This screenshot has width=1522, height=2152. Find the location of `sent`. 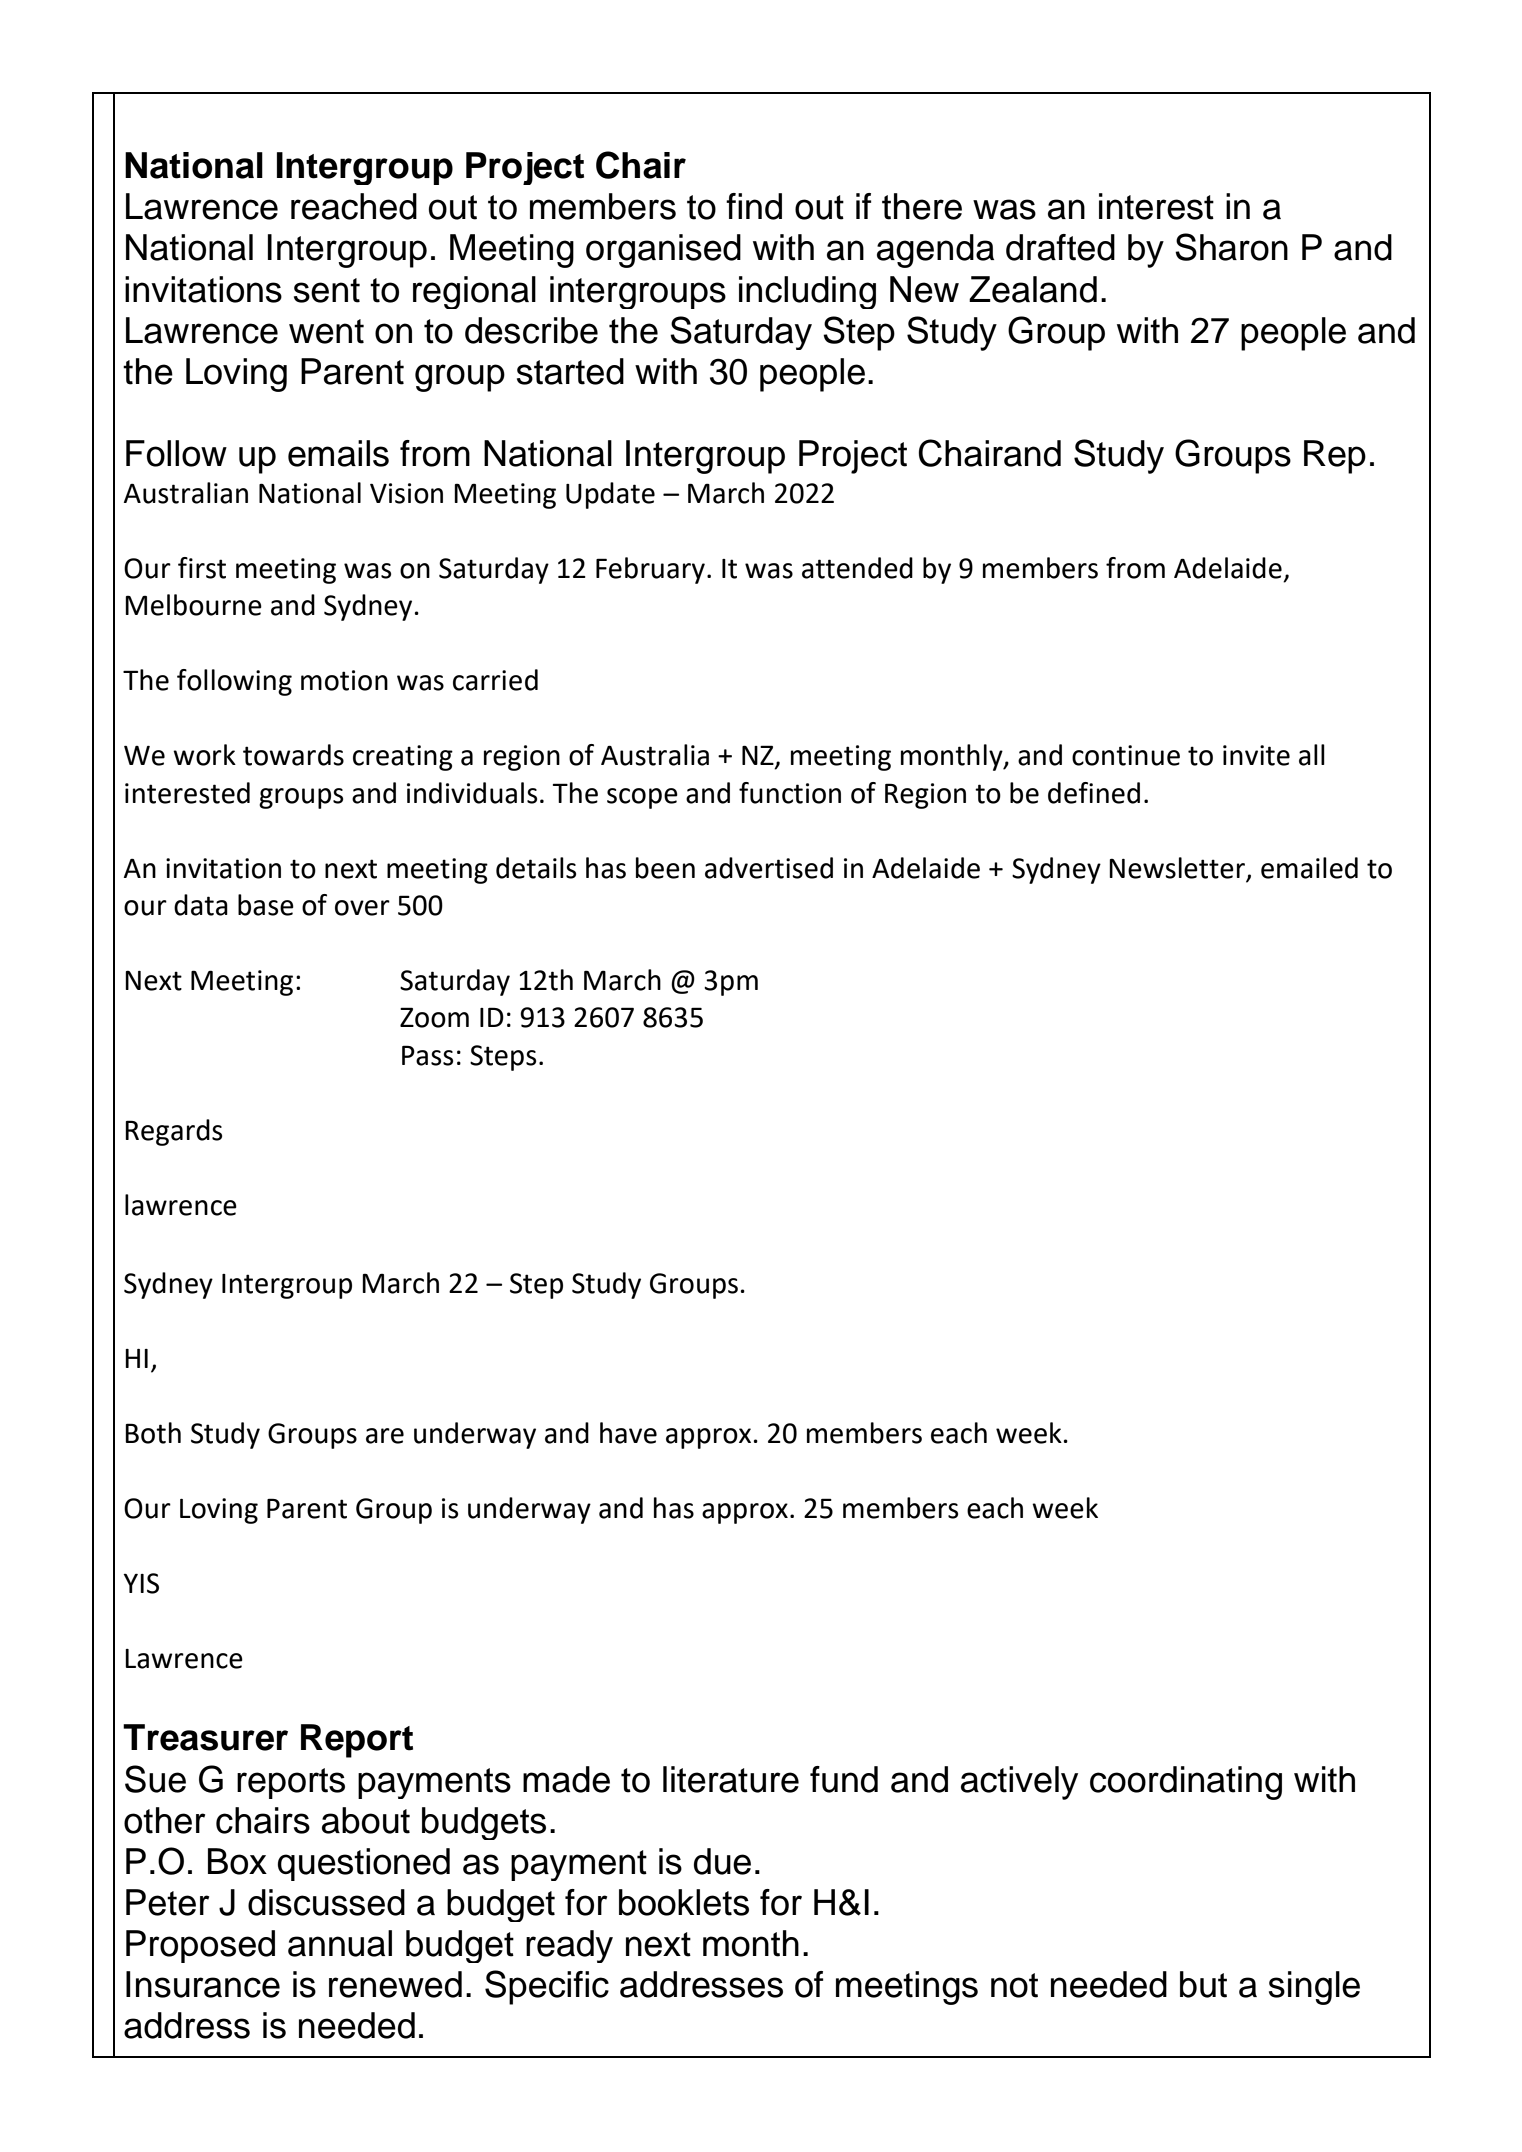

sent is located at coordinates (327, 290).
